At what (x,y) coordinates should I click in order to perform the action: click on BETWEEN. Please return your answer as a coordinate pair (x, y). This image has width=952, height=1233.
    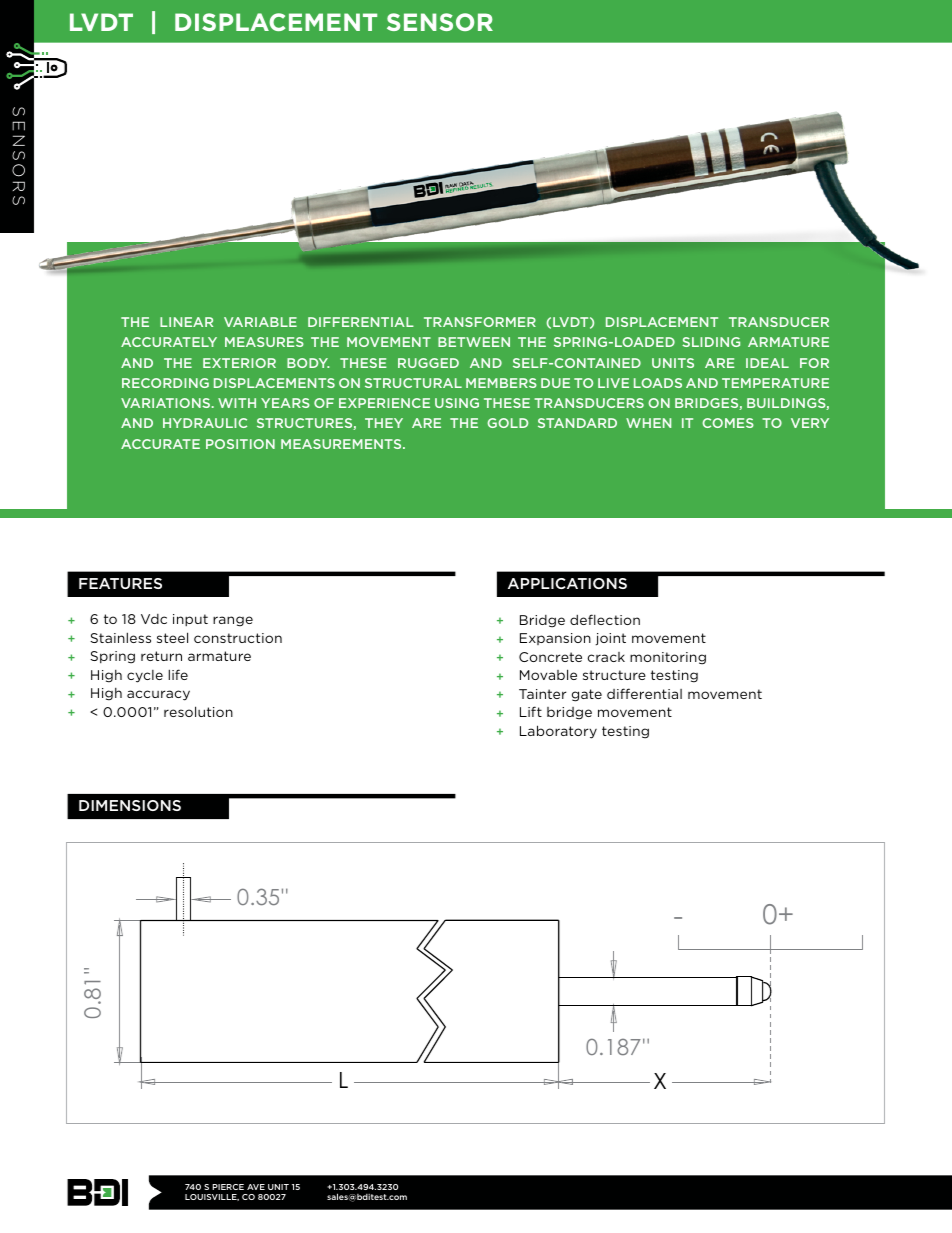
    Looking at the image, I should click on (474, 342).
